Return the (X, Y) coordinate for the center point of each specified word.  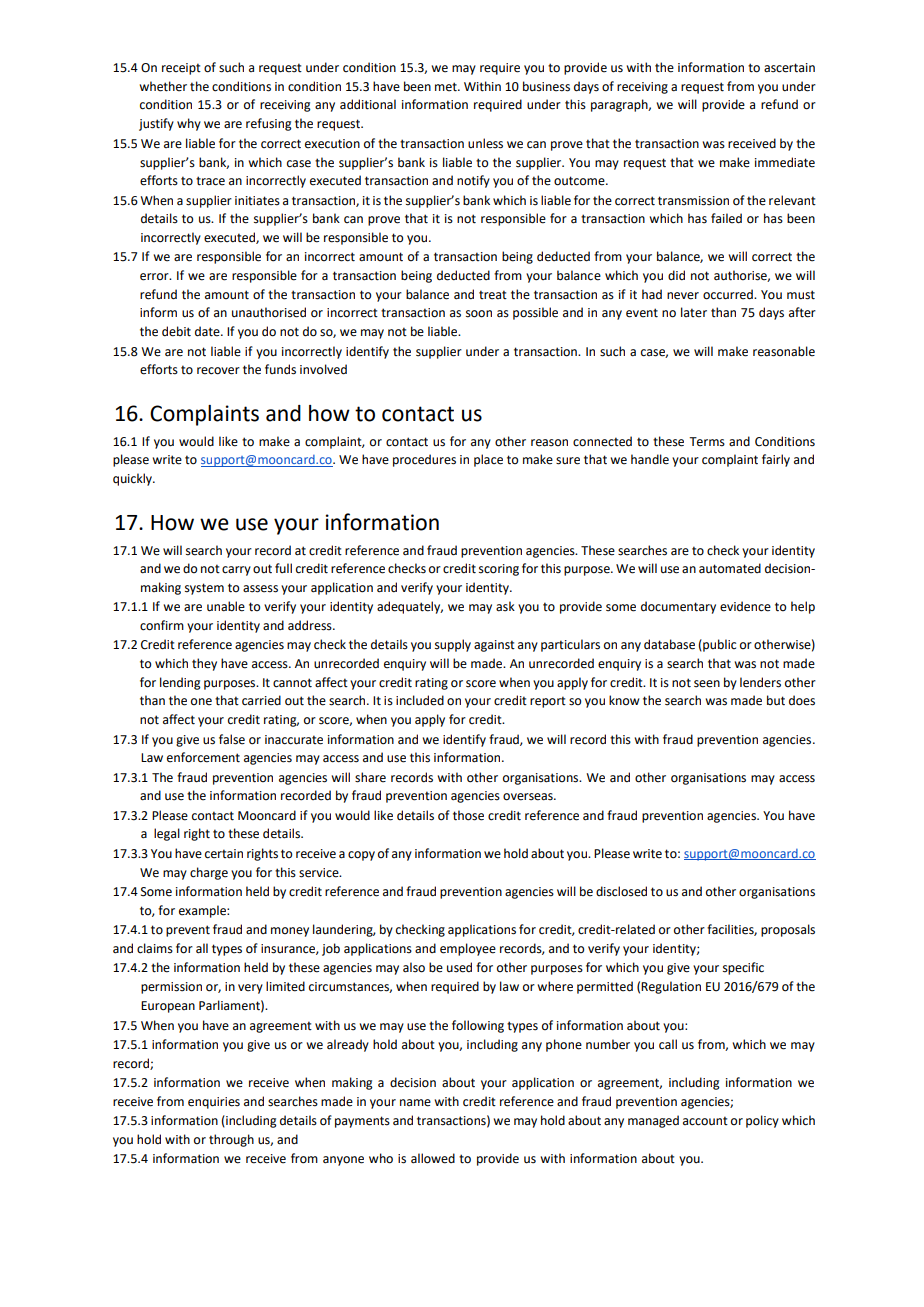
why (189, 124)
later (694, 312)
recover (218, 371)
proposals (788, 930)
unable (226, 606)
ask (505, 606)
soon (479, 314)
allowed (433, 1158)
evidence (745, 606)
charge (209, 873)
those (468, 815)
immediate (785, 162)
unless (485, 143)
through (231, 1140)
